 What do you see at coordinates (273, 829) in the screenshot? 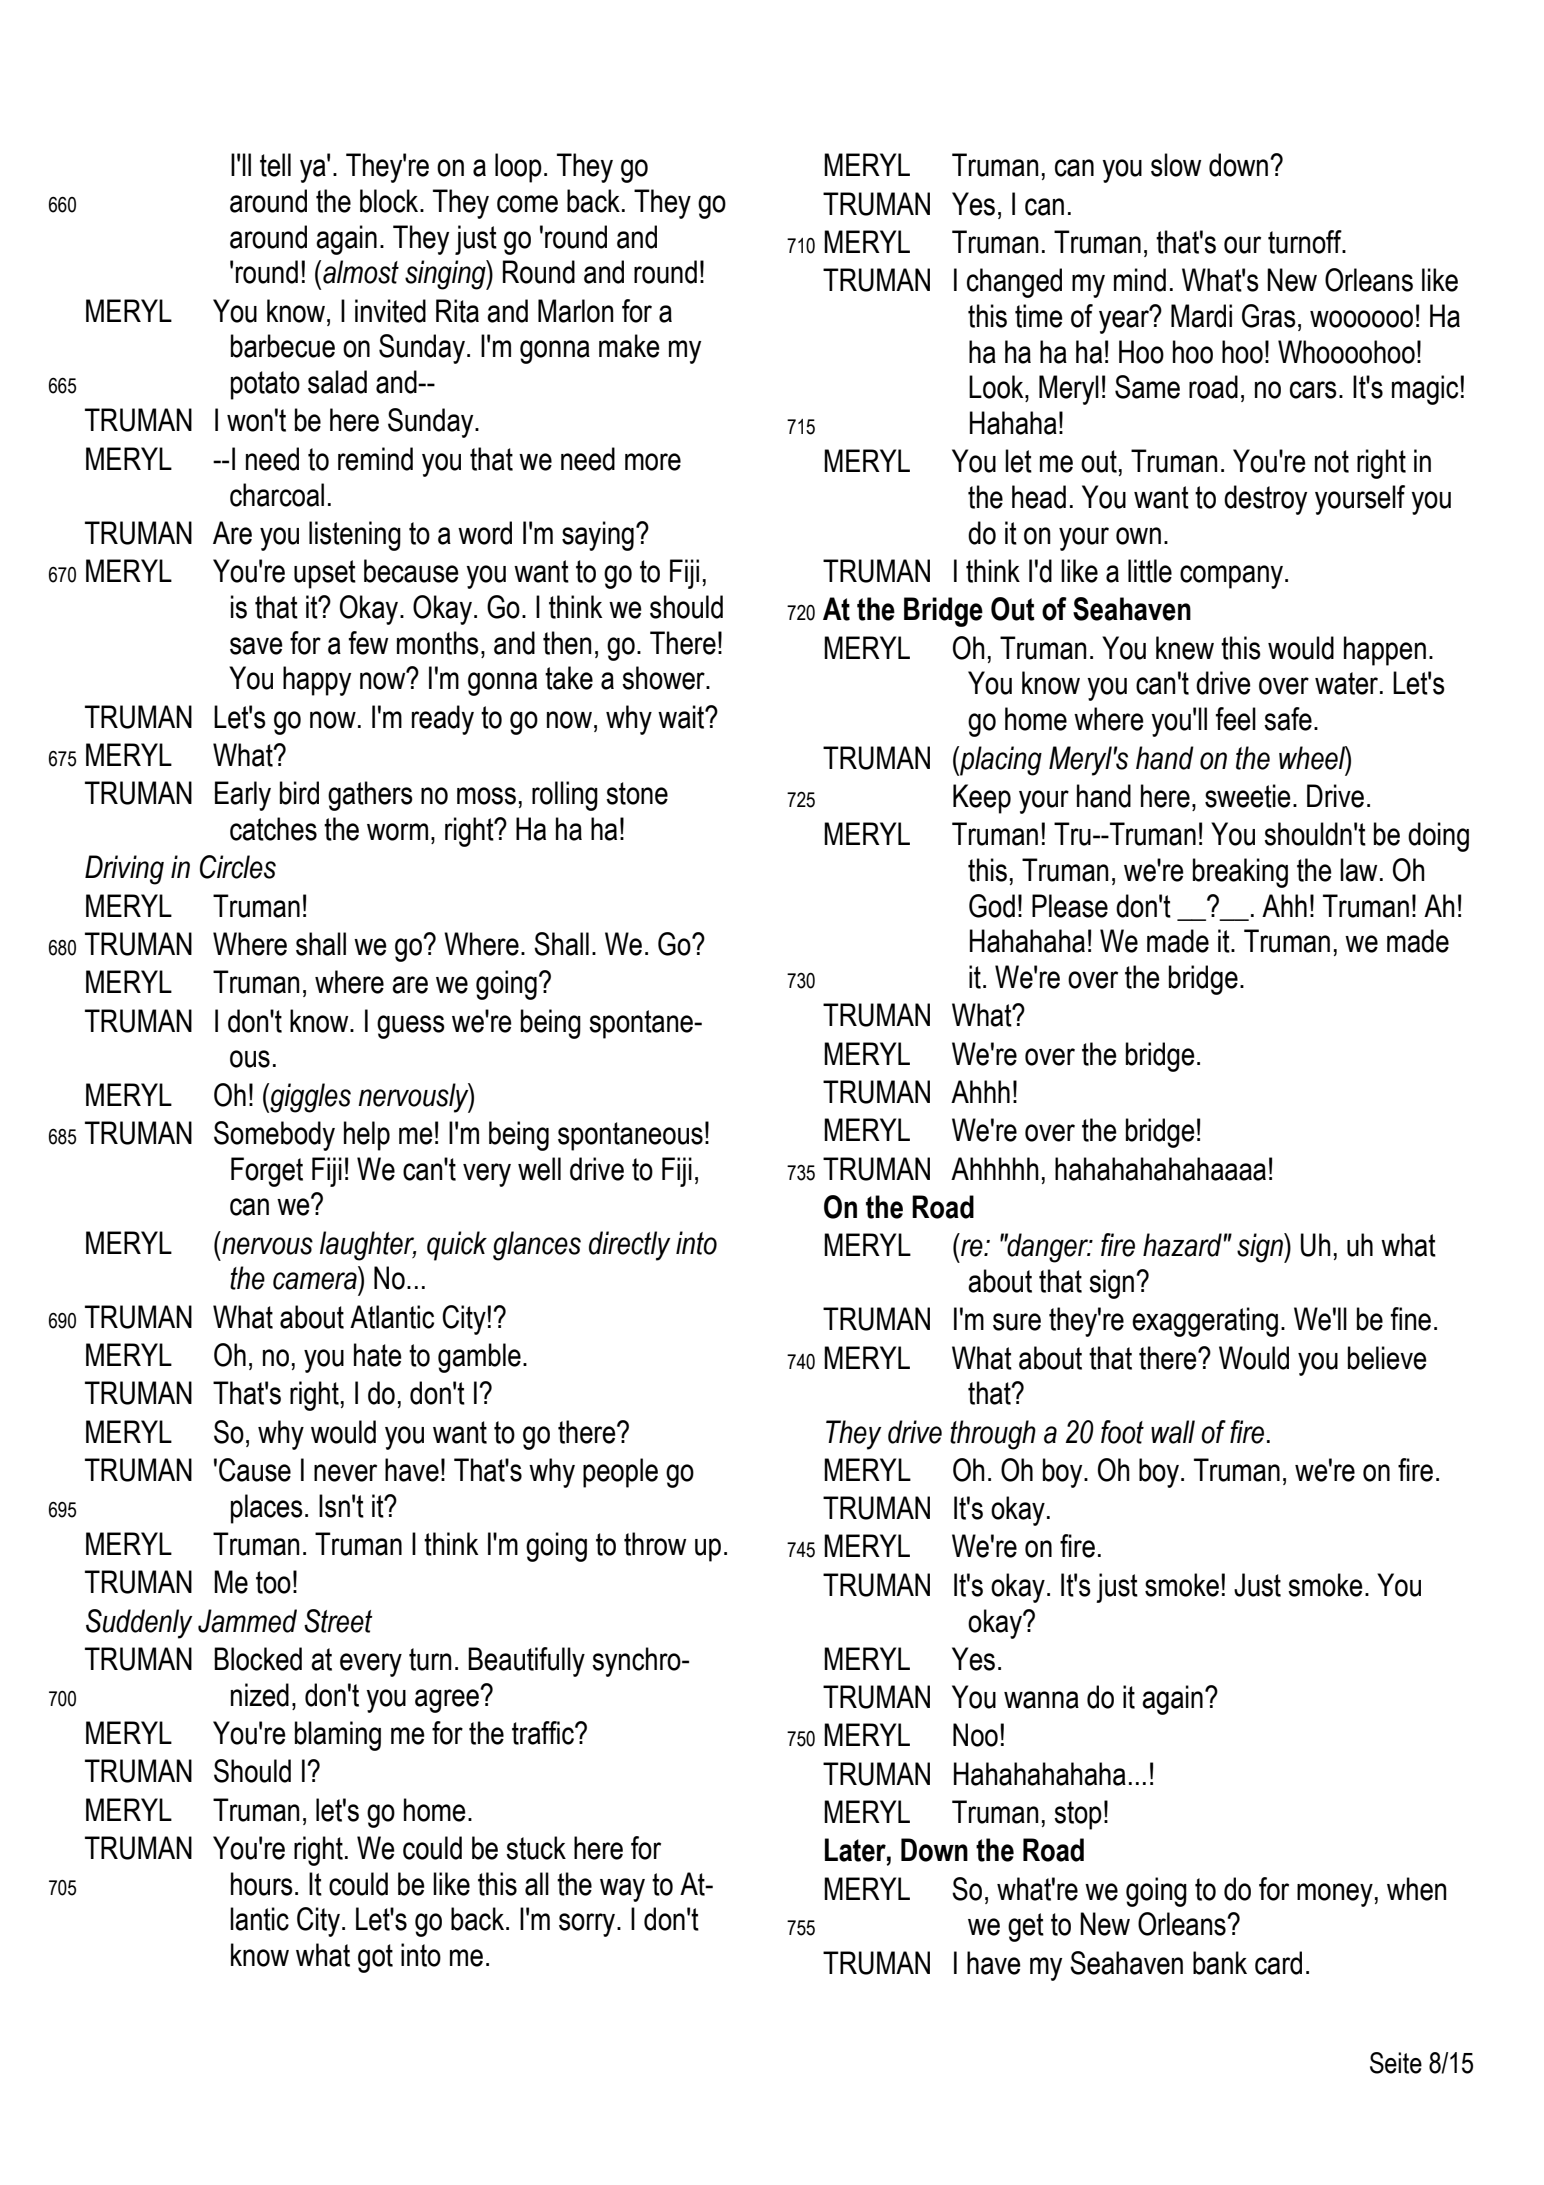
I see `catches` at bounding box center [273, 829].
